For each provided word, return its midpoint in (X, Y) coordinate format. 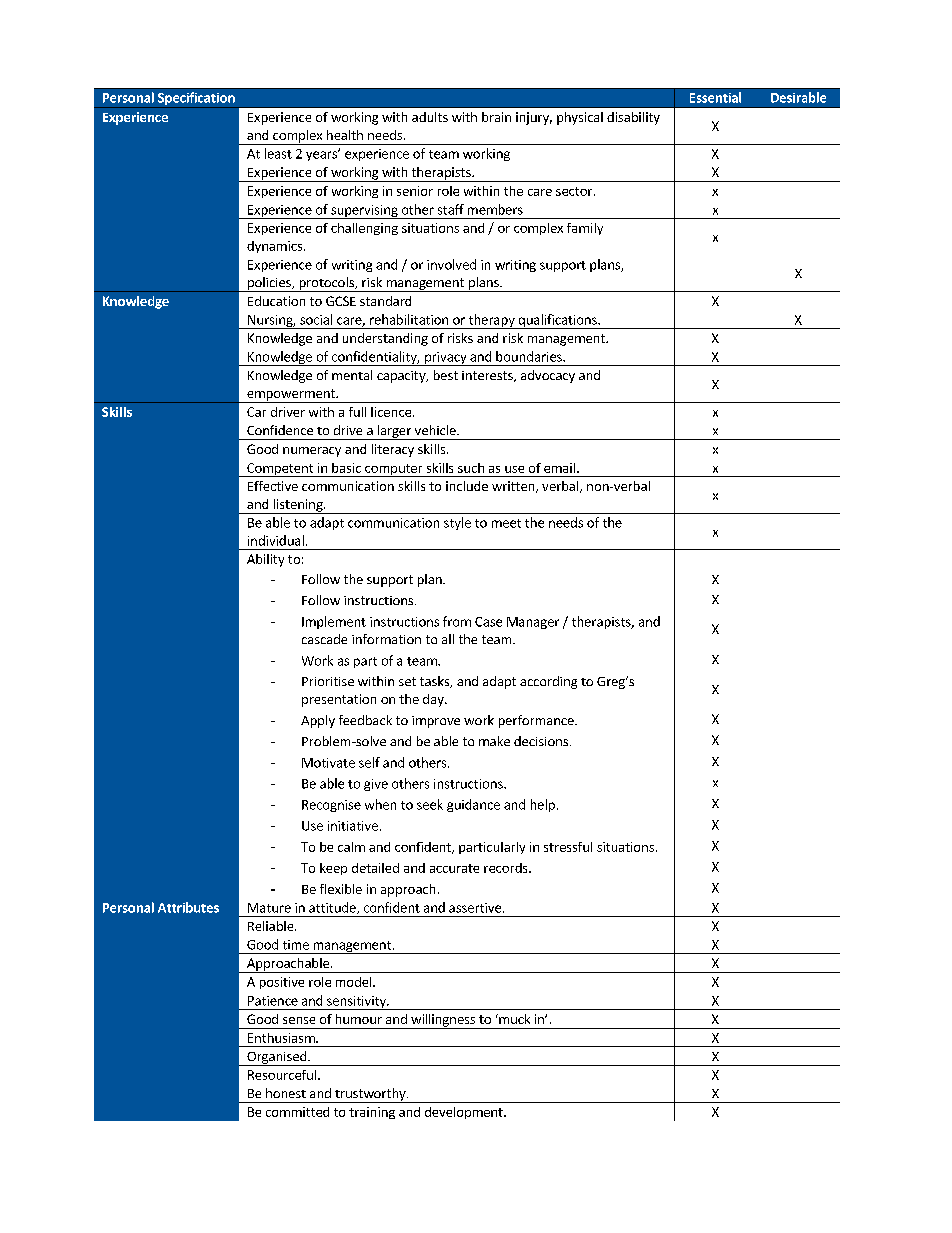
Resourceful (282, 1075)
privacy (446, 359)
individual (276, 540)
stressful (568, 847)
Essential (715, 97)
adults (430, 117)
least (278, 153)
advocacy (548, 376)
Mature (269, 908)
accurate (454, 868)
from (457, 621)
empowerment (291, 396)
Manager (533, 623)
